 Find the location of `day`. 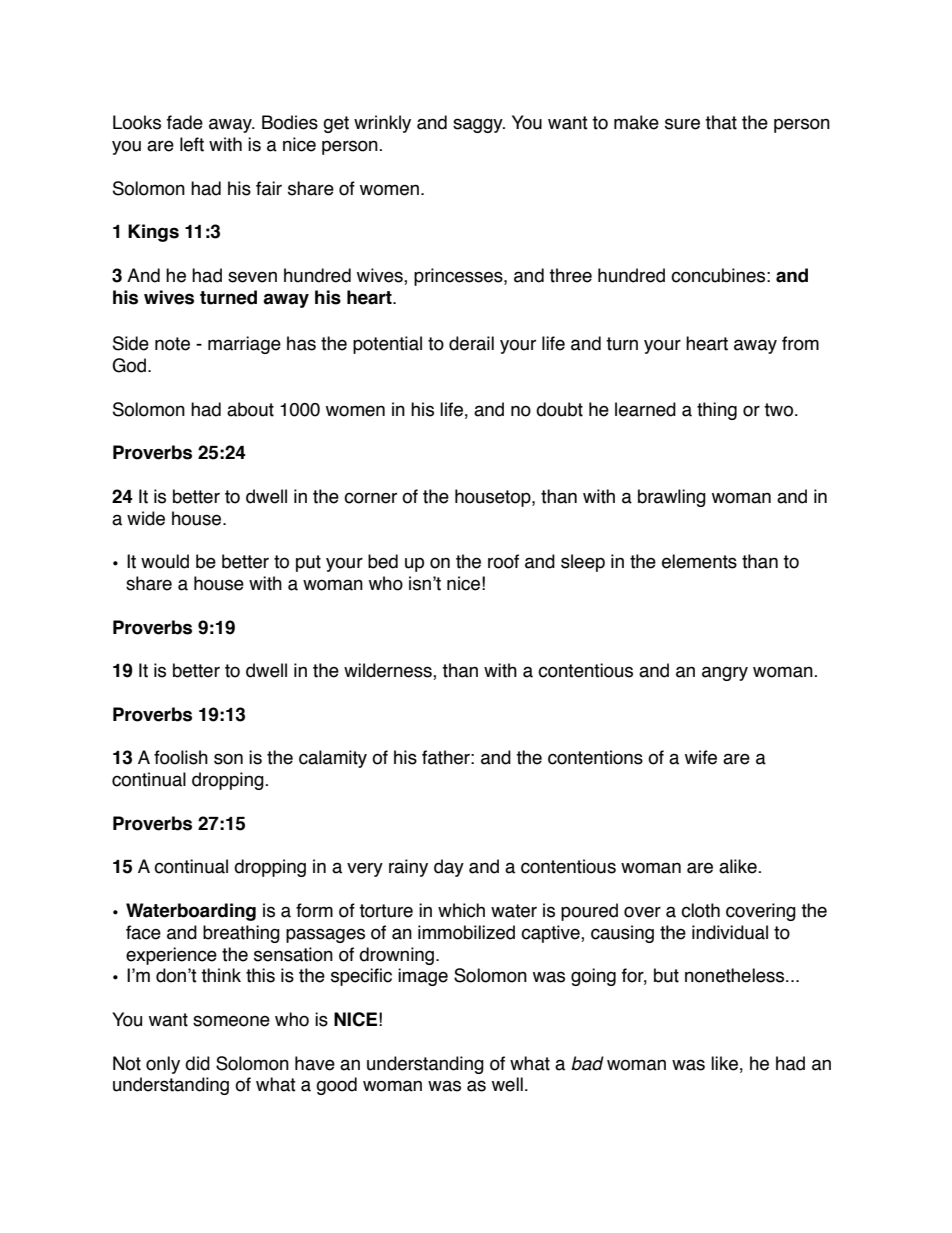

day is located at coordinates (449, 868).
